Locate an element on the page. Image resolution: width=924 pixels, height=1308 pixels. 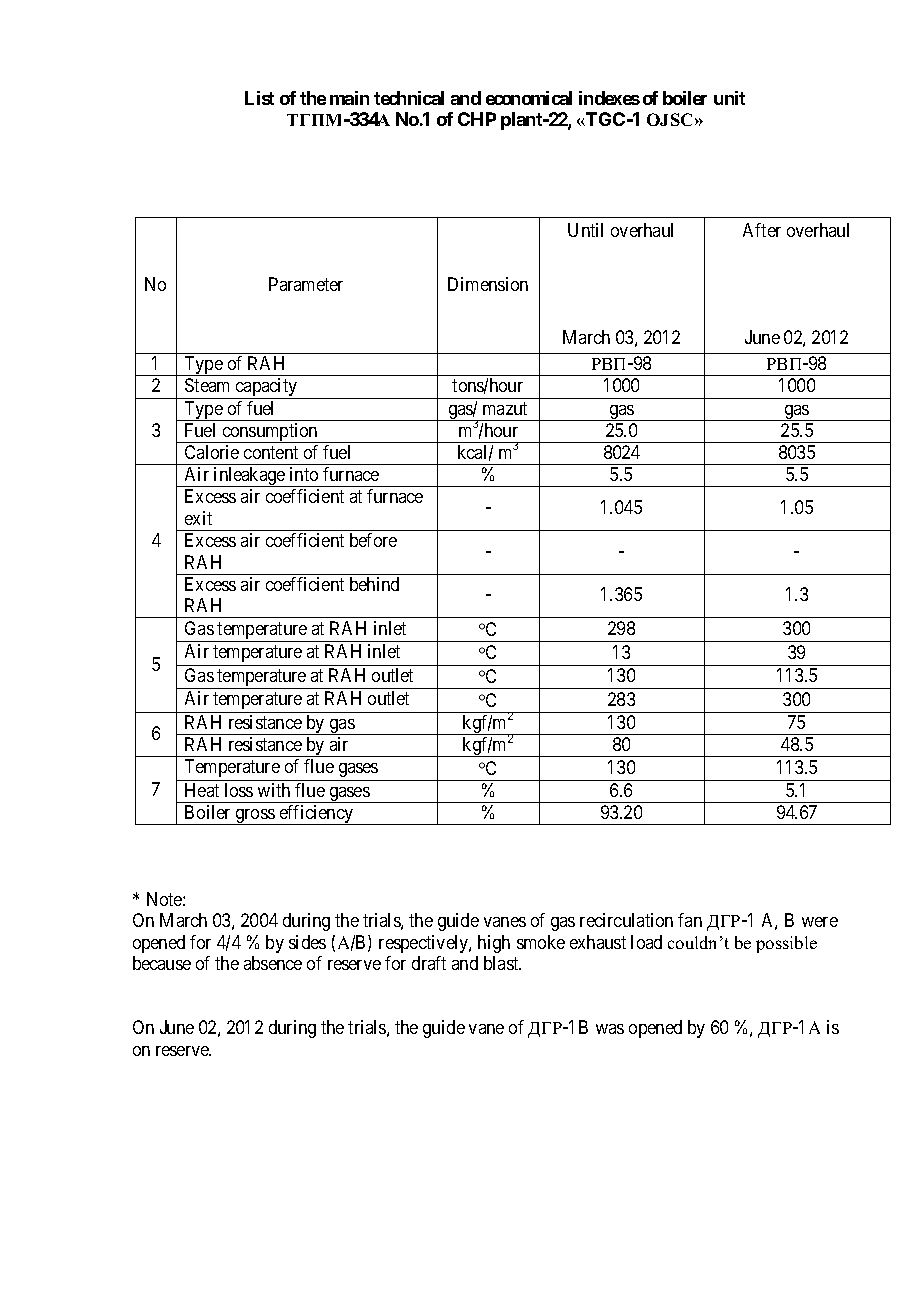
blast is located at coordinates (502, 963).
